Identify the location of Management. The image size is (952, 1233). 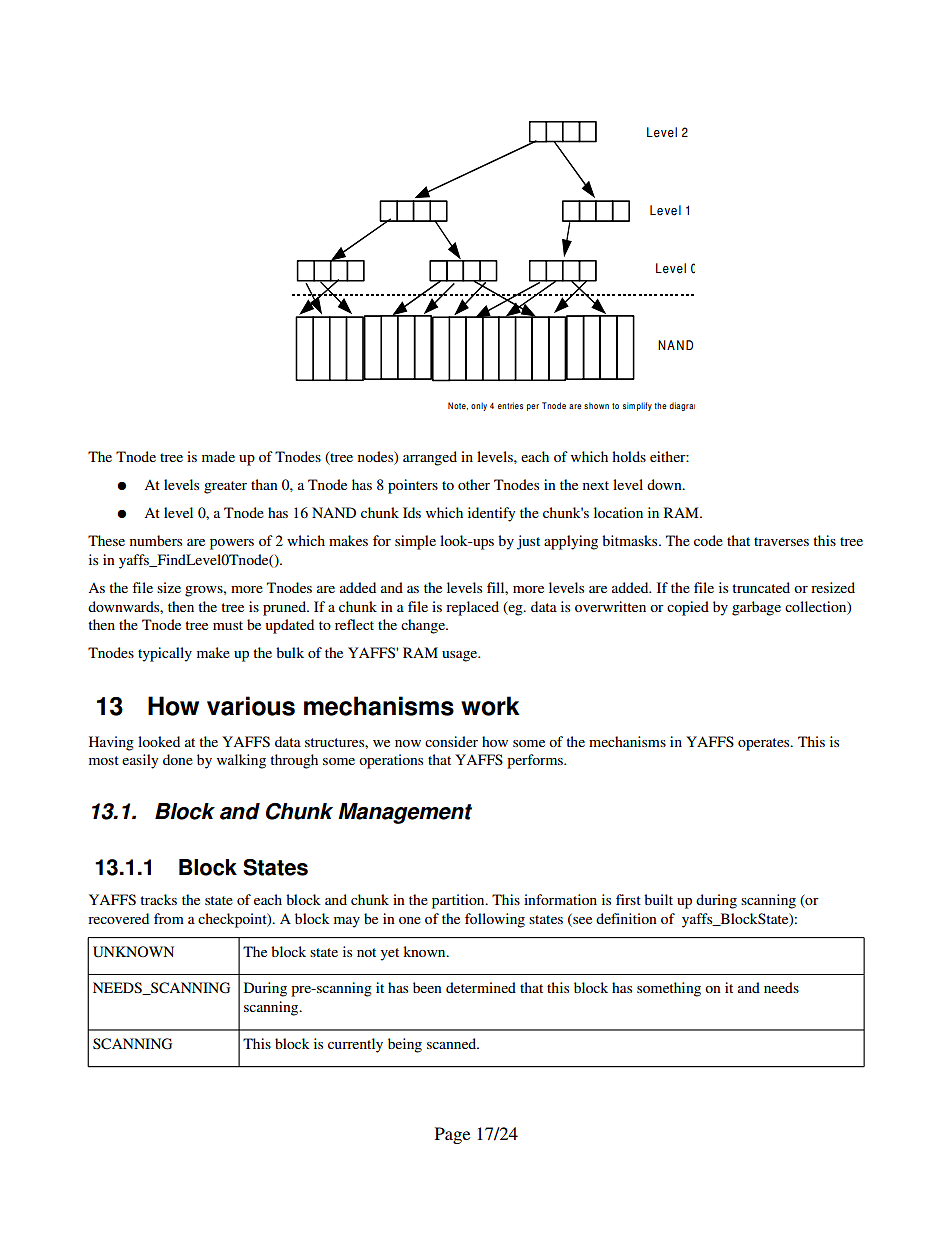
(405, 813).
